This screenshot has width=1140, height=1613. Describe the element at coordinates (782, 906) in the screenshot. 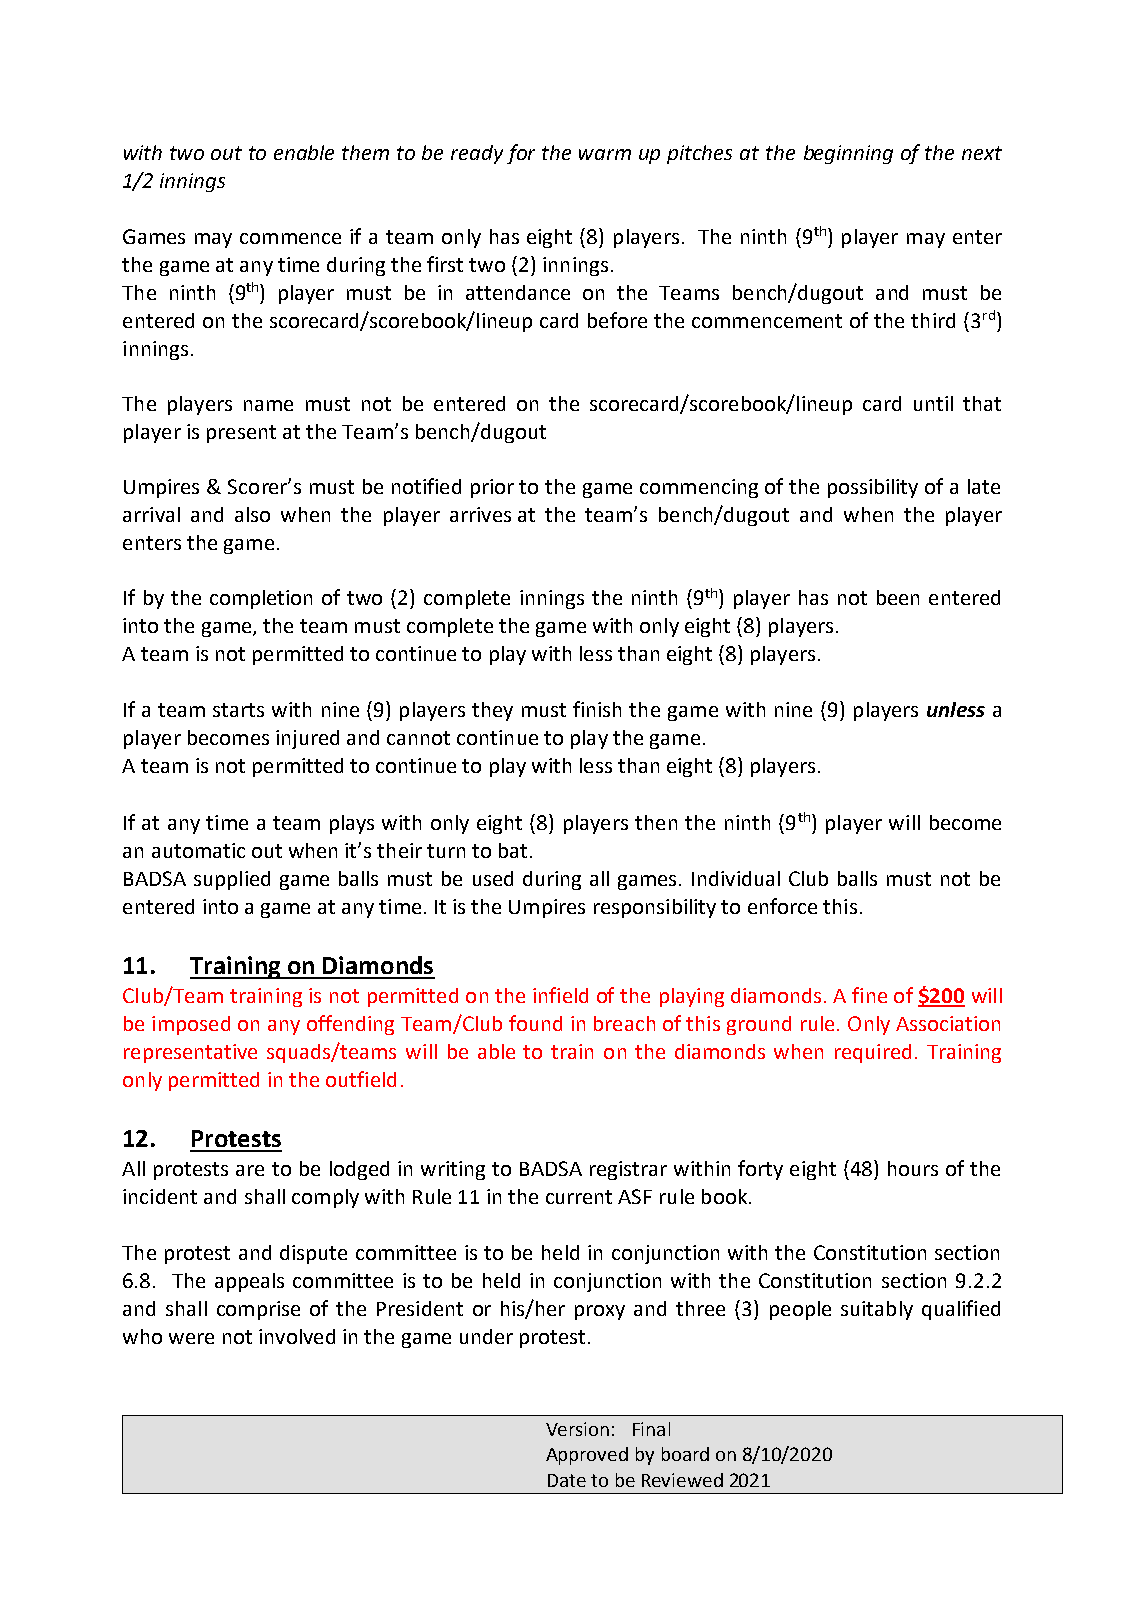

I see `enforce` at that location.
